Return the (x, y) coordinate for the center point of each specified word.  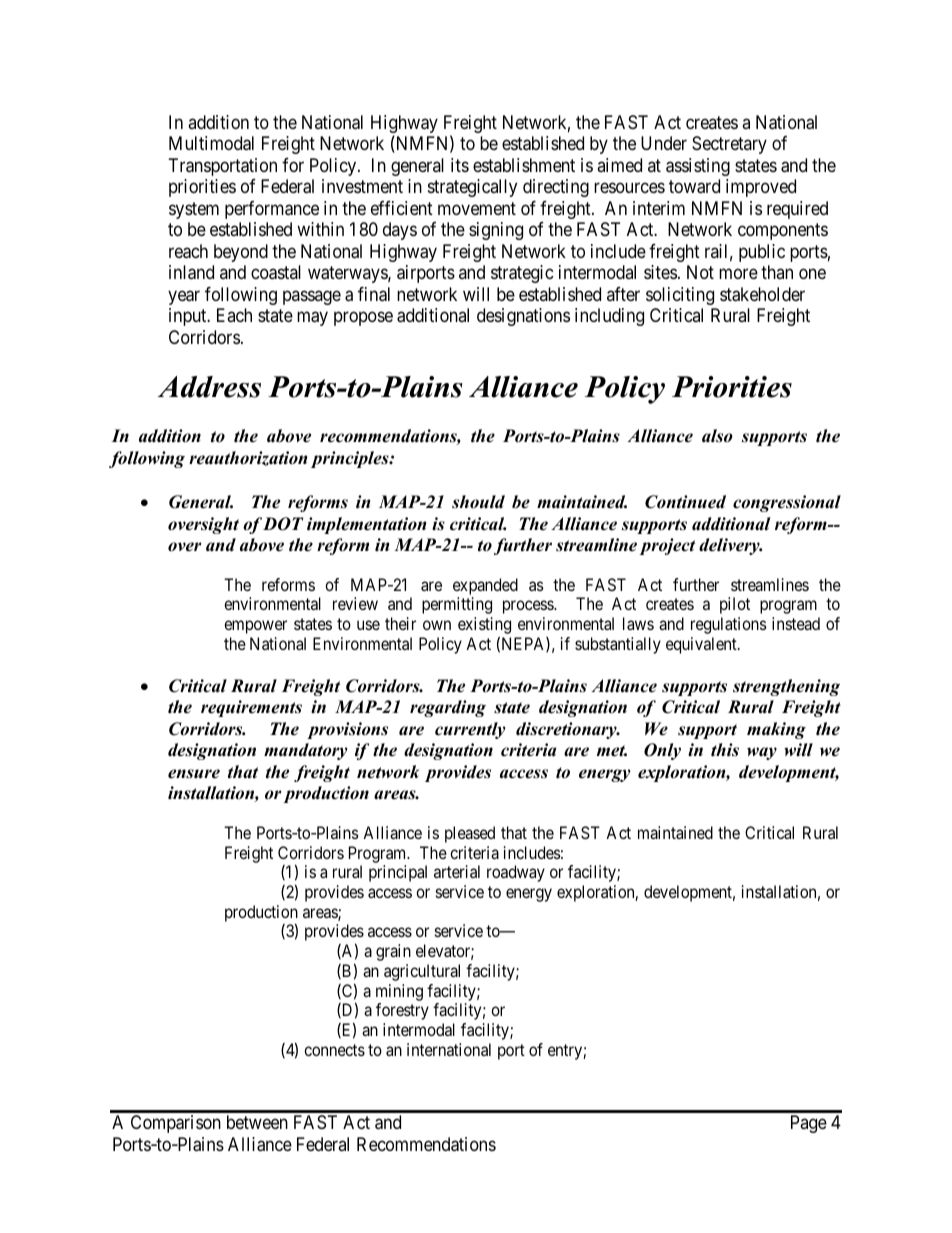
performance (272, 210)
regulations (729, 625)
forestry (402, 1011)
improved (761, 188)
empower (255, 627)
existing (484, 627)
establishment (524, 165)
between (257, 1122)
